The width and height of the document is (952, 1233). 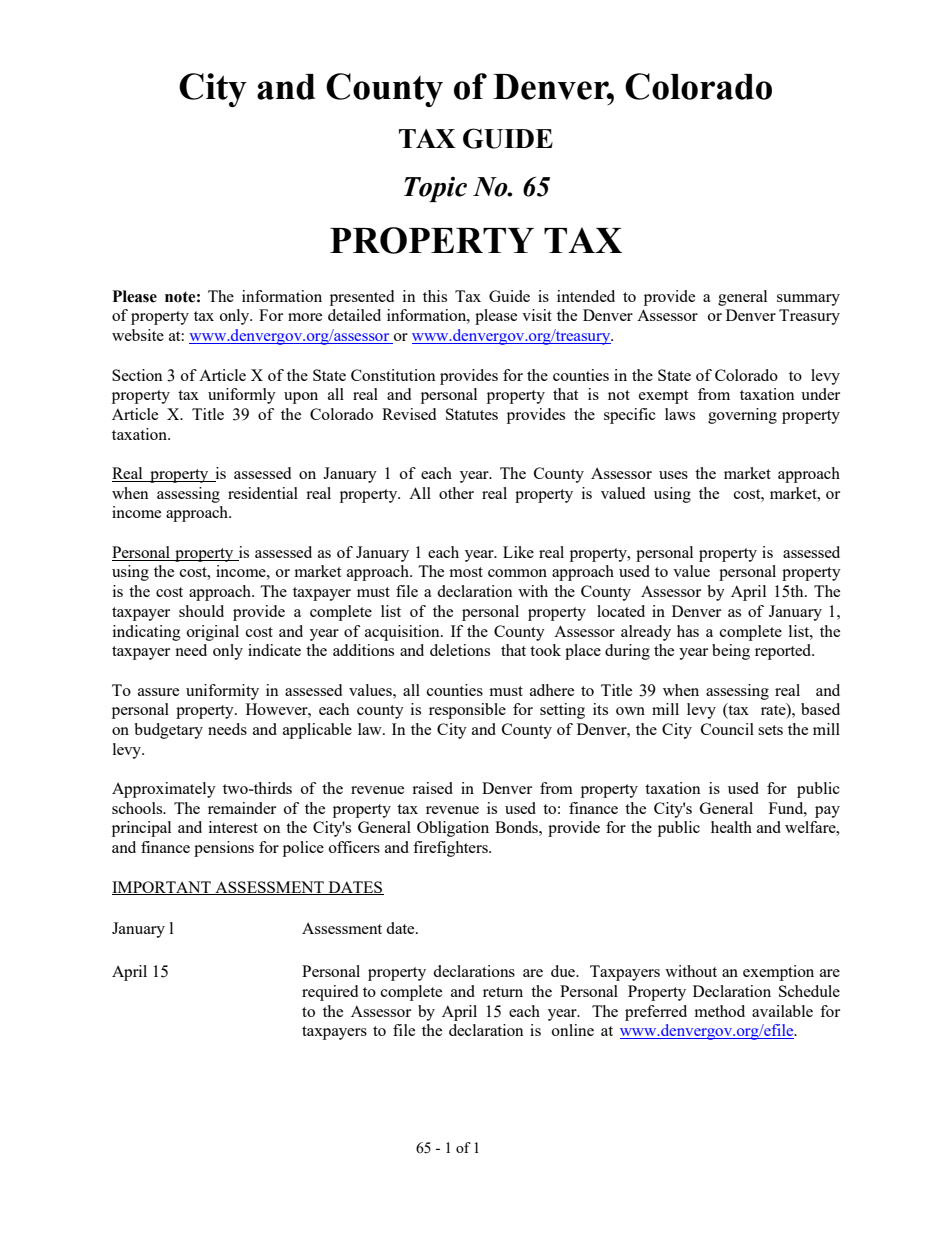 What do you see at coordinates (467, 711) in the document?
I see `responsible` at bounding box center [467, 711].
